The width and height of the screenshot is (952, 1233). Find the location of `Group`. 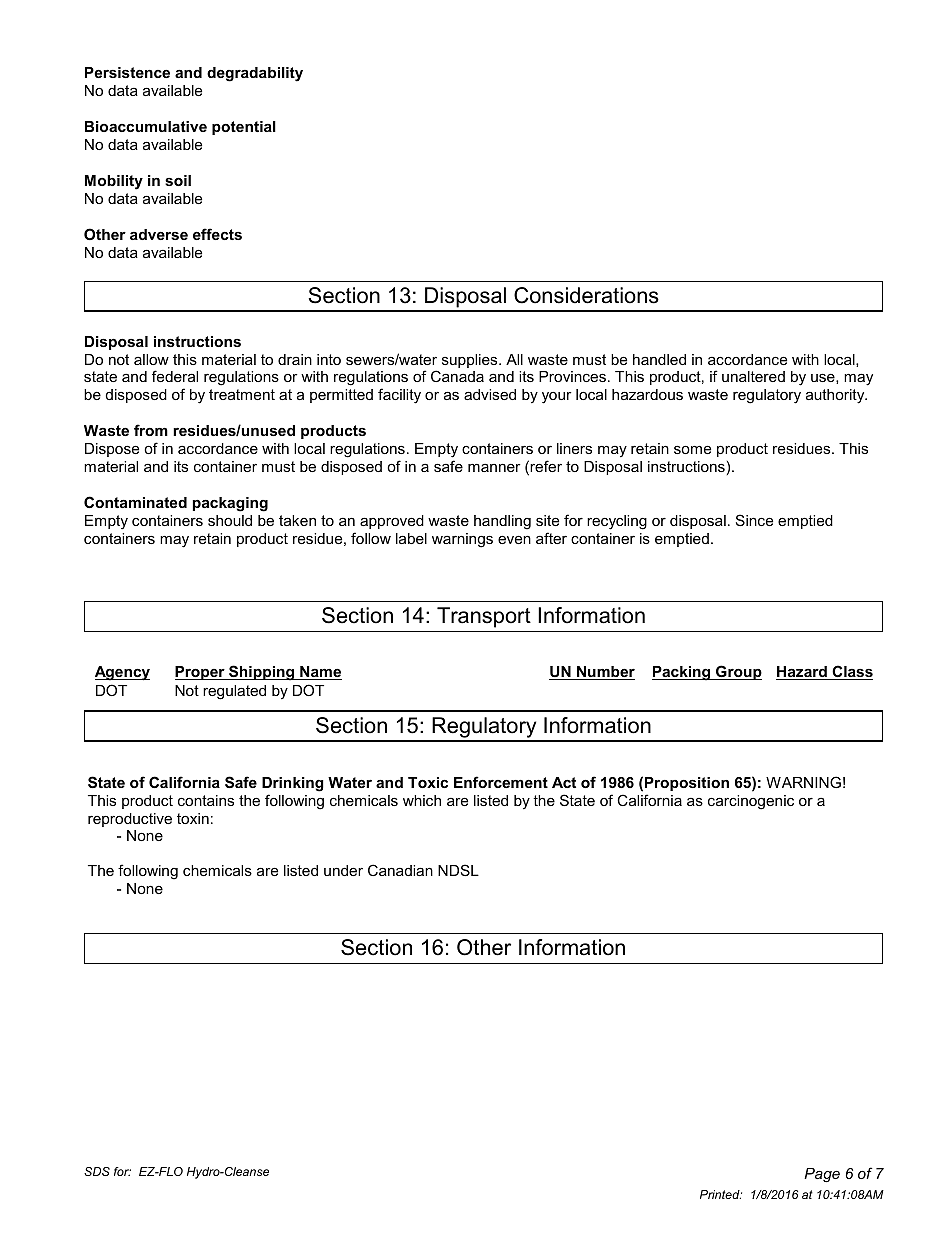

Group is located at coordinates (738, 672).
